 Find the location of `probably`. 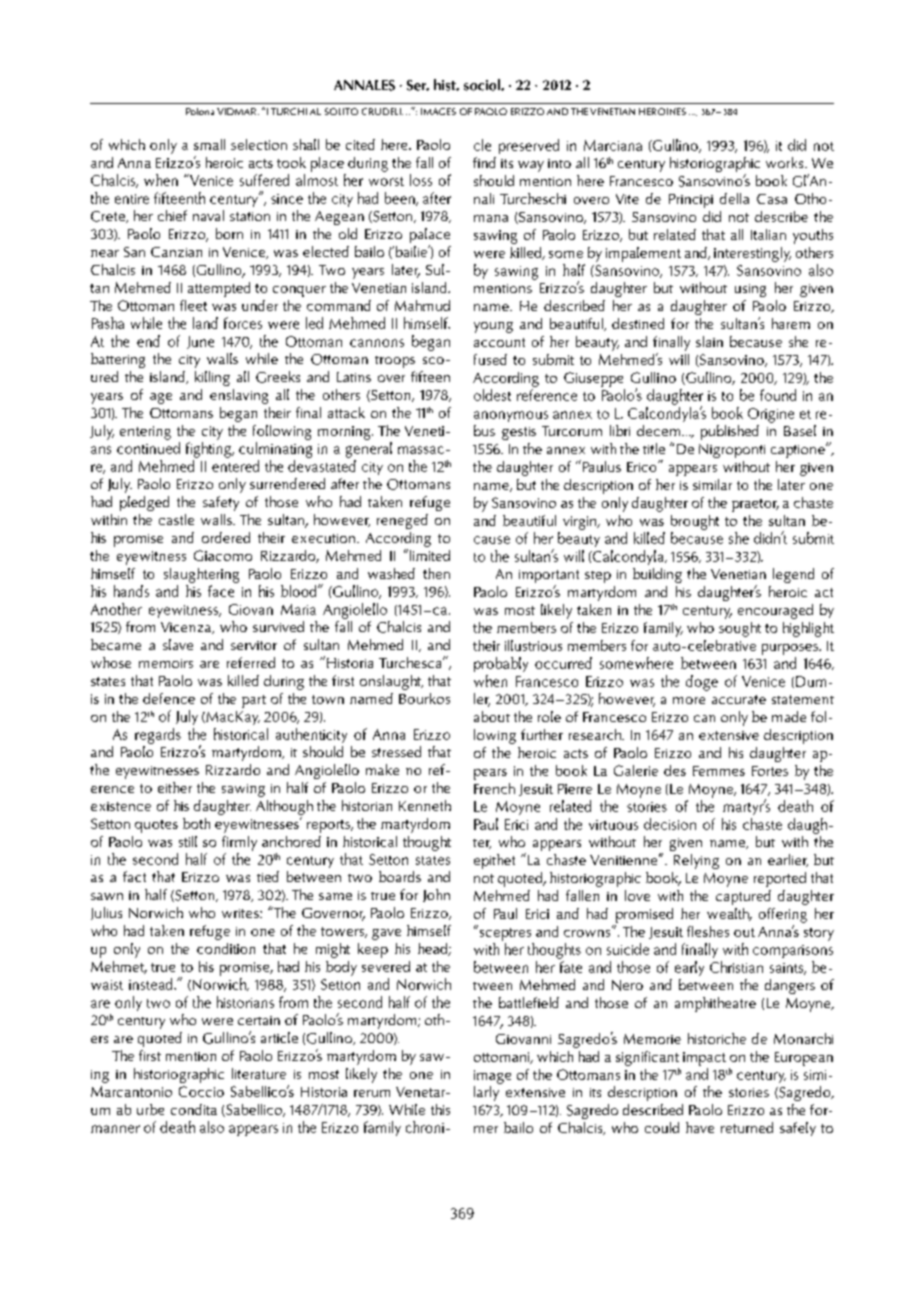

probably is located at coordinates (501, 664).
